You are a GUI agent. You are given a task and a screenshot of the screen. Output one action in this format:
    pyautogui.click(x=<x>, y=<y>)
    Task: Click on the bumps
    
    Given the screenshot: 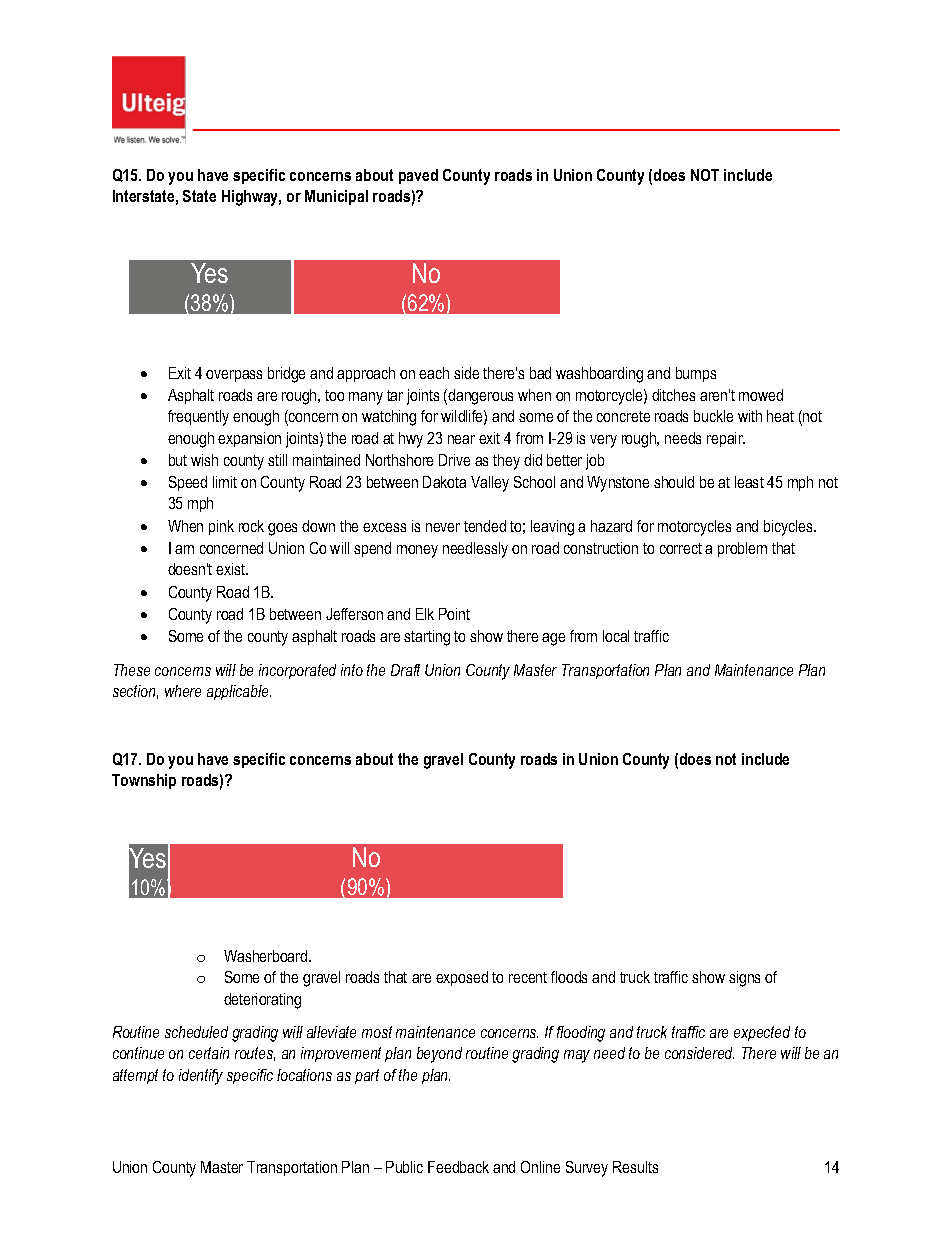 What is the action you would take?
    pyautogui.click(x=696, y=374)
